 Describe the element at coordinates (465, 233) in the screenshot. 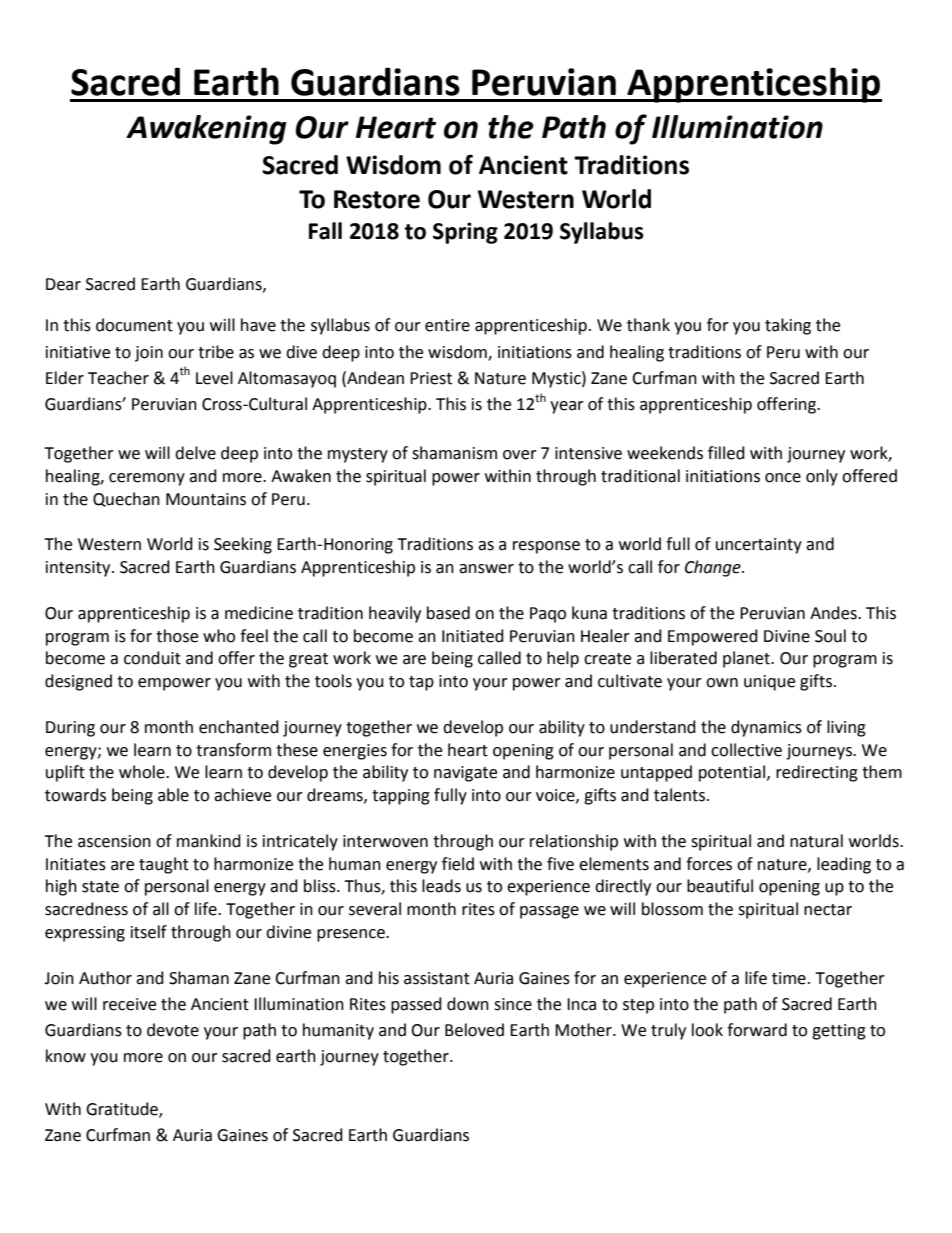

I see `Spring` at that location.
